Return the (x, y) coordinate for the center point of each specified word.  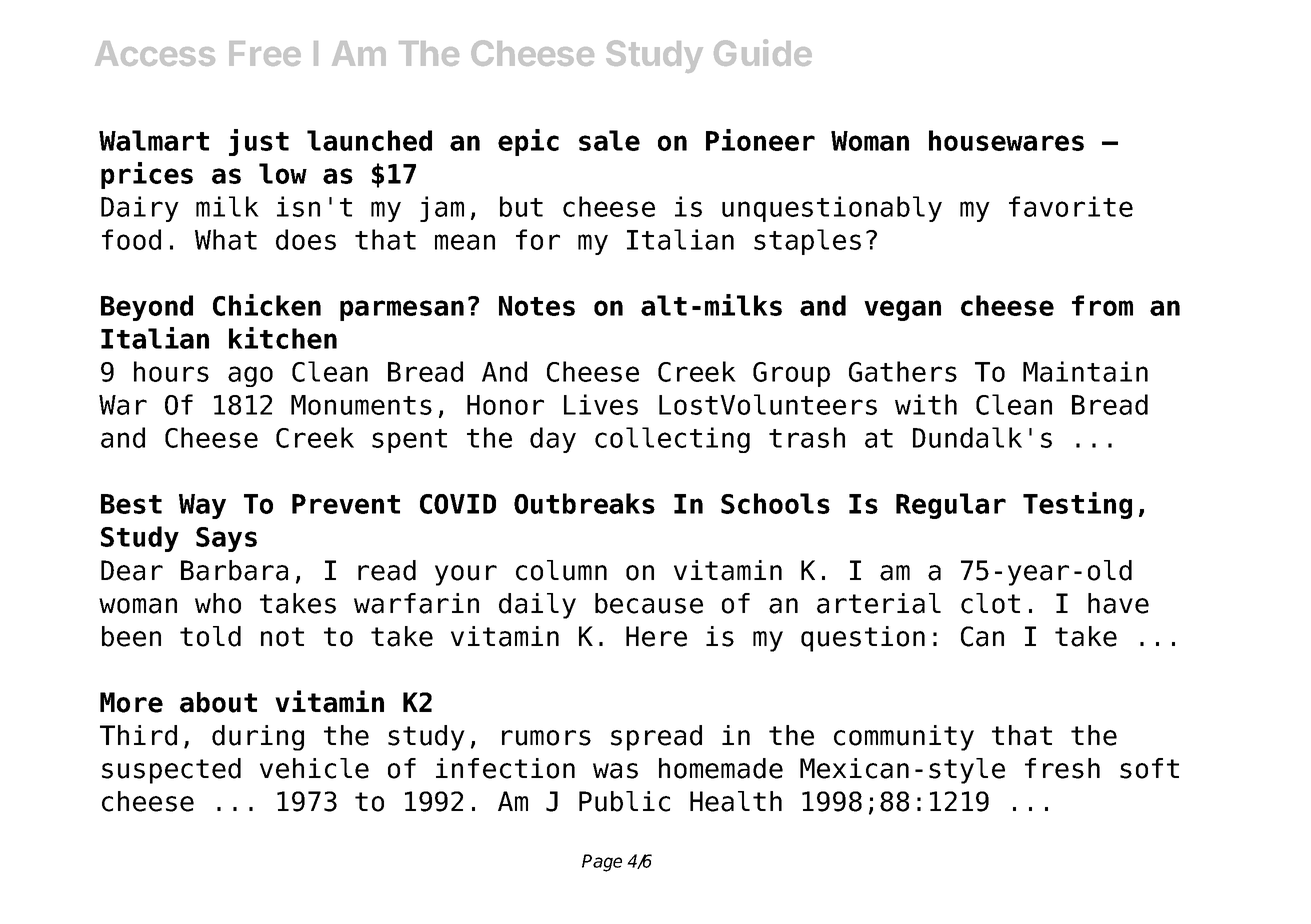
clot (990, 603)
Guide (763, 52)
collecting (672, 440)
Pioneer (760, 140)
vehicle (314, 768)
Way (202, 506)
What (226, 239)
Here (656, 636)
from (1102, 305)
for (538, 239)
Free (265, 53)
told (210, 636)
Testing (1077, 505)
